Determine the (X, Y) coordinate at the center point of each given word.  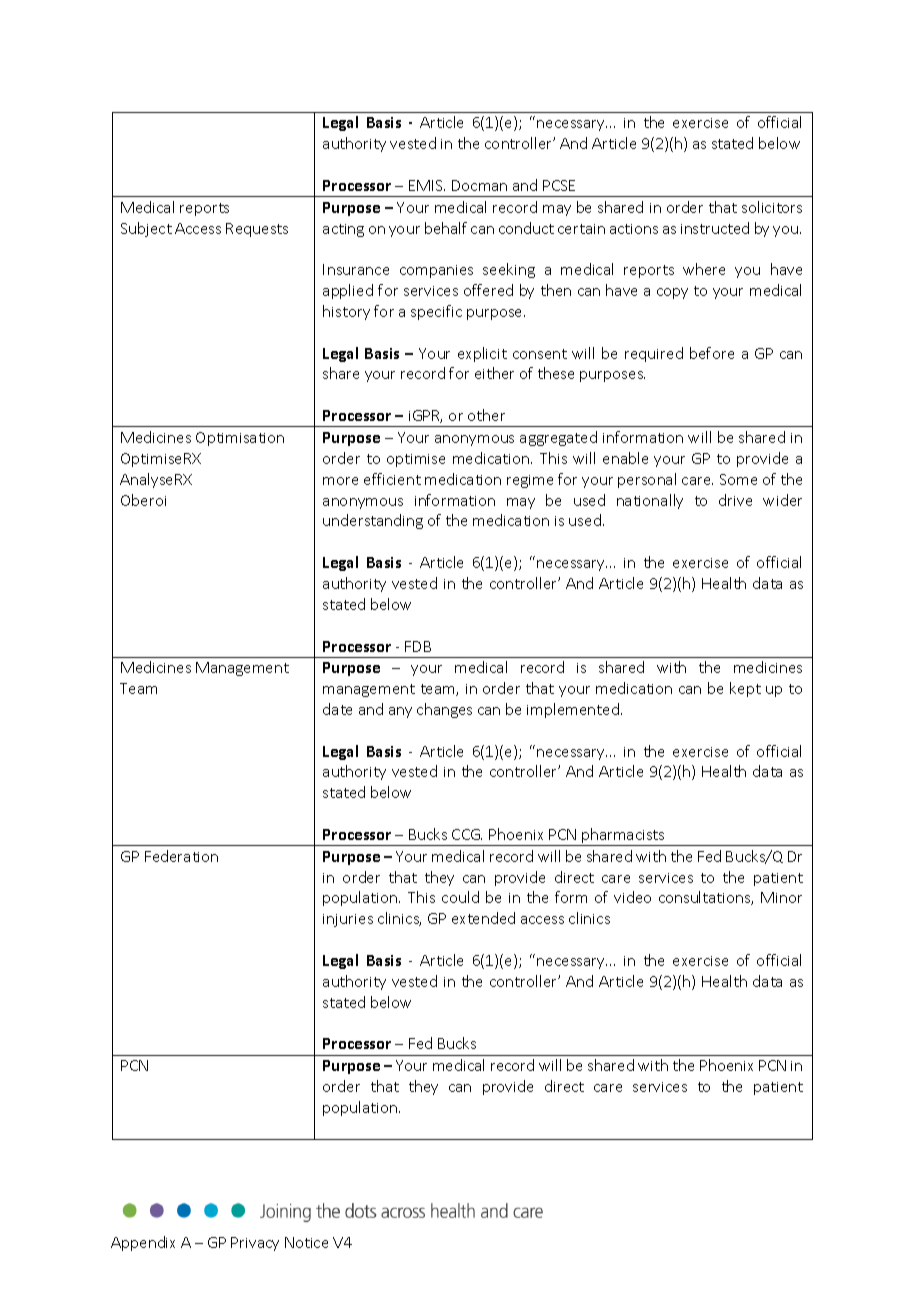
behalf (446, 228)
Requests (257, 230)
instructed (715, 228)
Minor (781, 897)
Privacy (255, 1244)
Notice (306, 1242)
